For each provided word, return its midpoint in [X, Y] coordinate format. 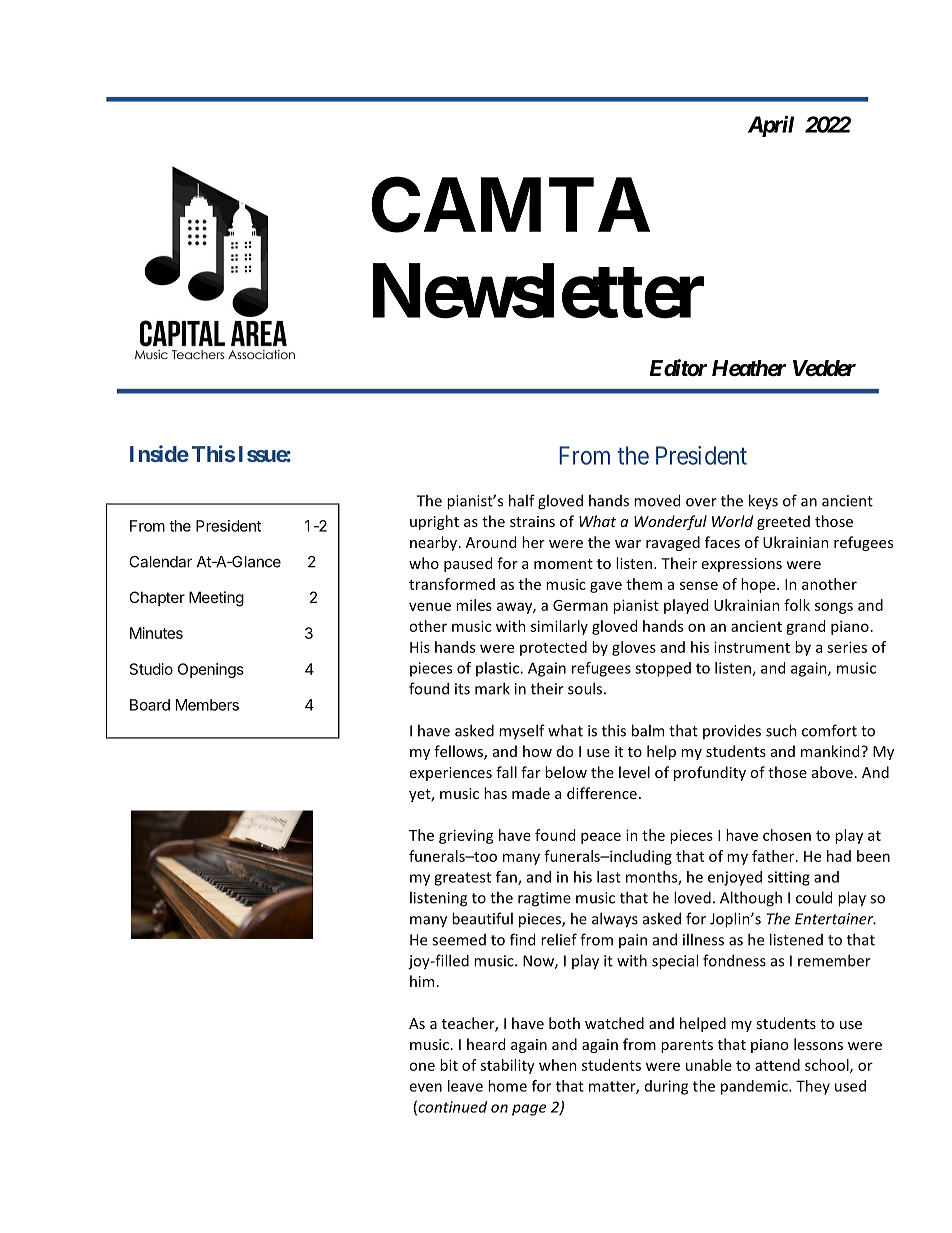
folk [797, 605]
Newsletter [538, 292]
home [507, 1086]
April [771, 126]
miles [474, 605]
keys [763, 502]
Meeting [216, 599]
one [422, 1066]
